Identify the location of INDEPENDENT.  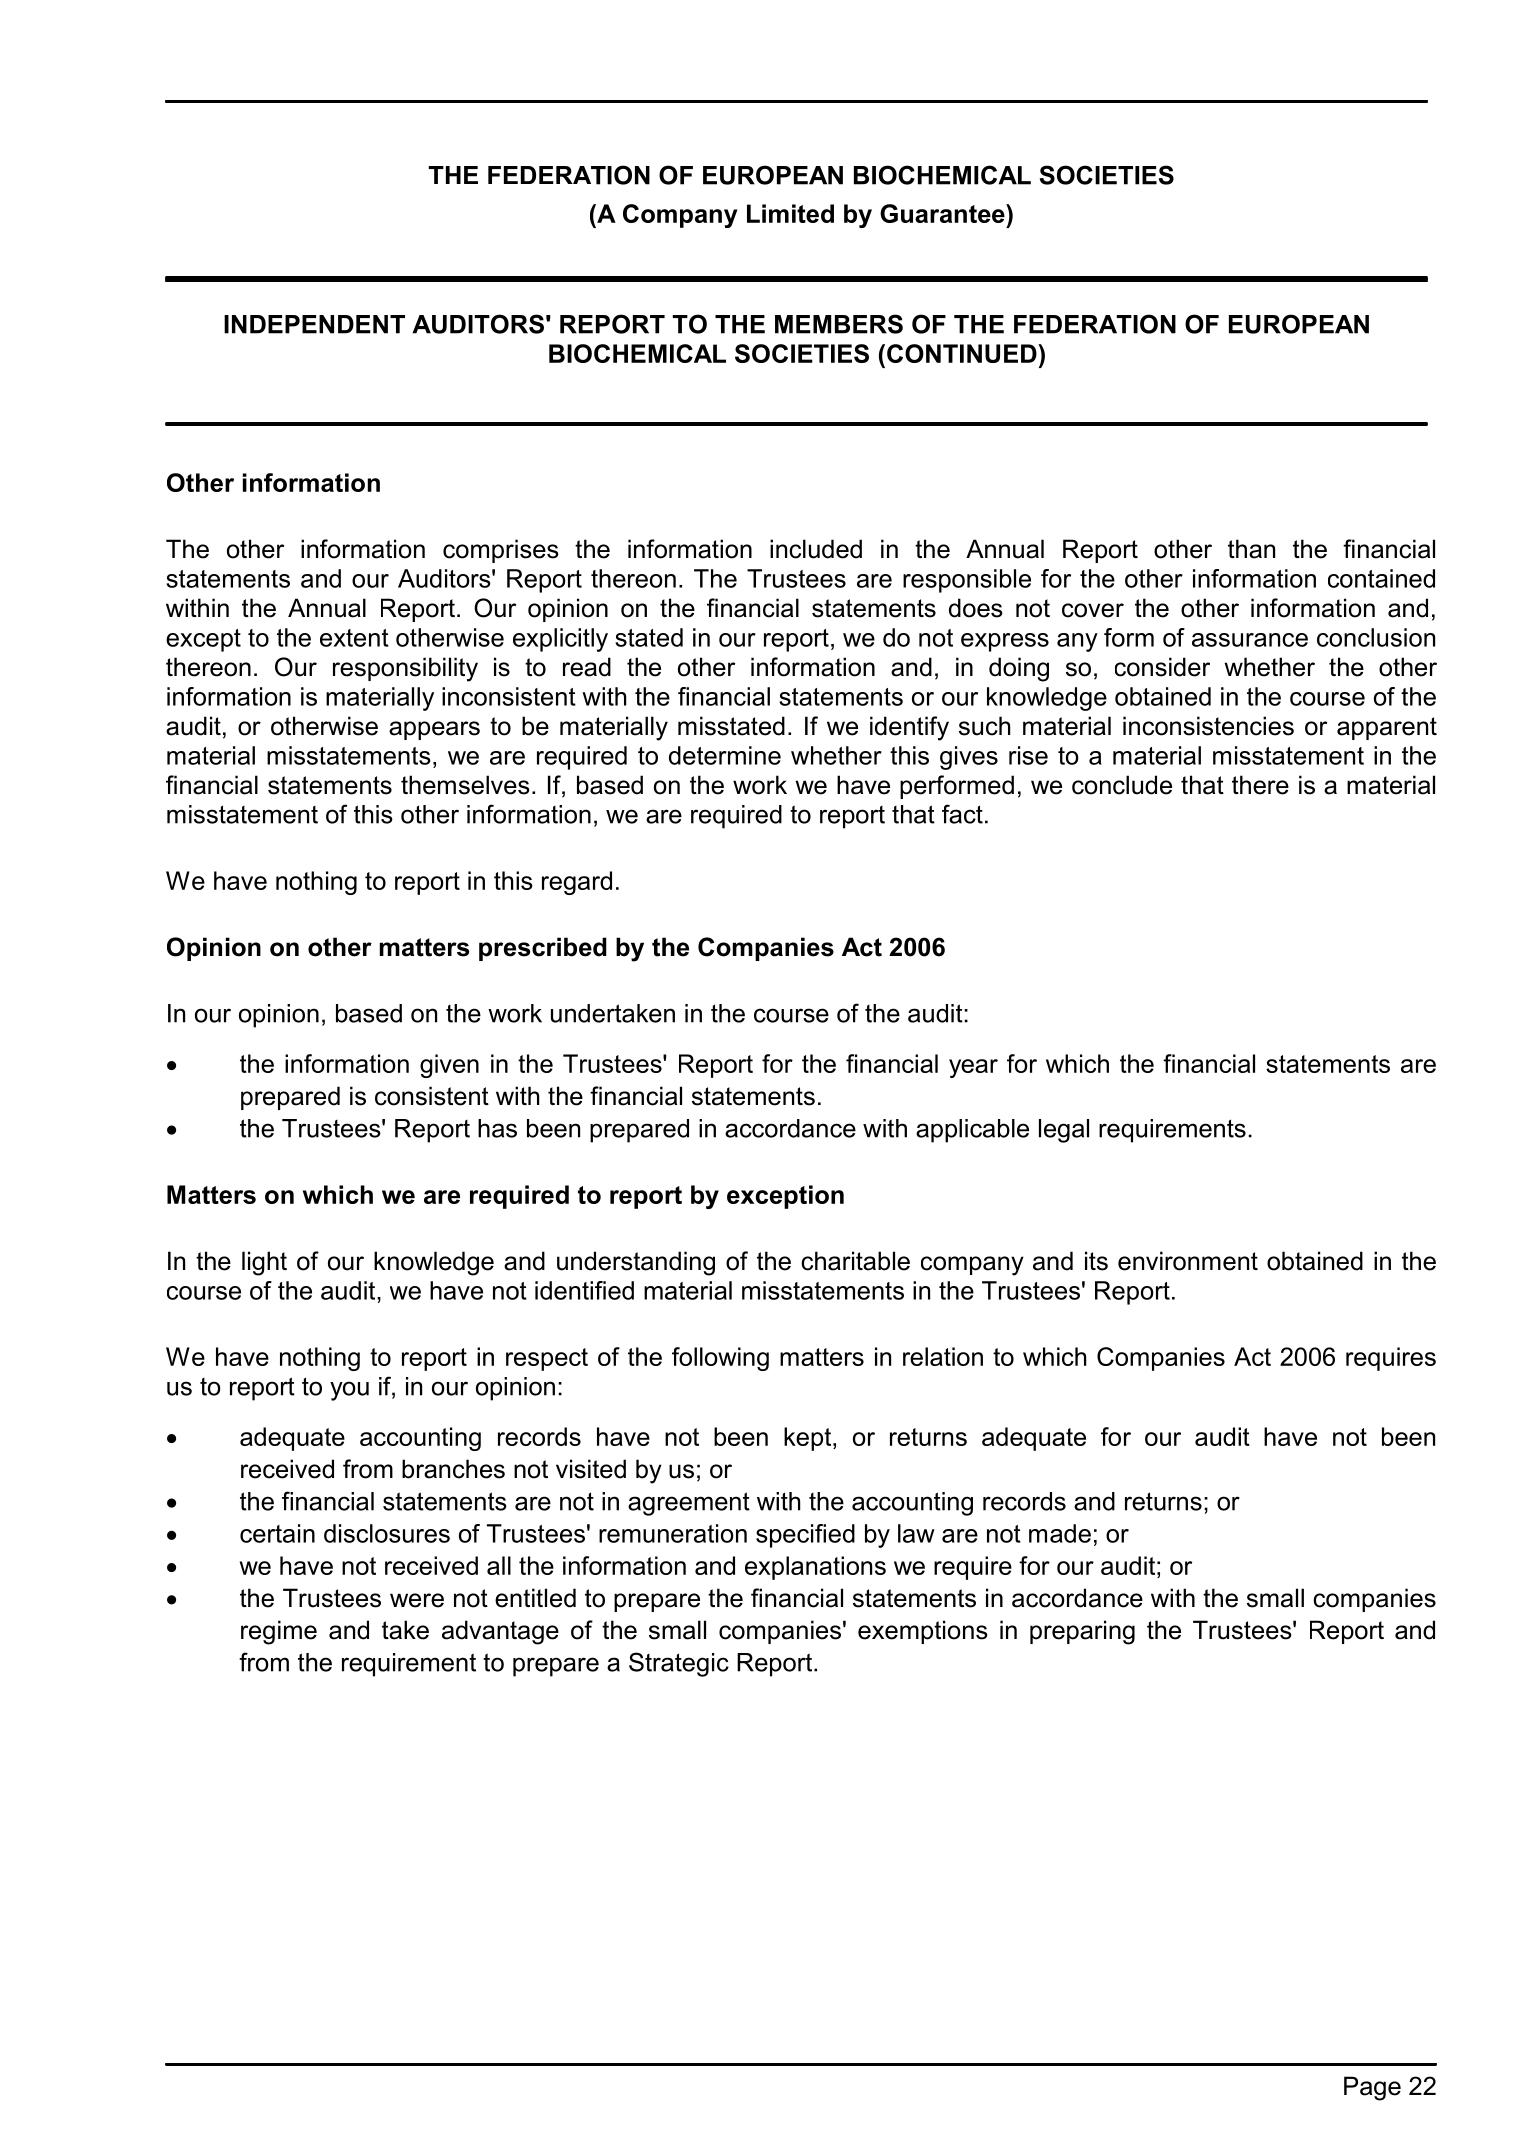
(314, 324).
